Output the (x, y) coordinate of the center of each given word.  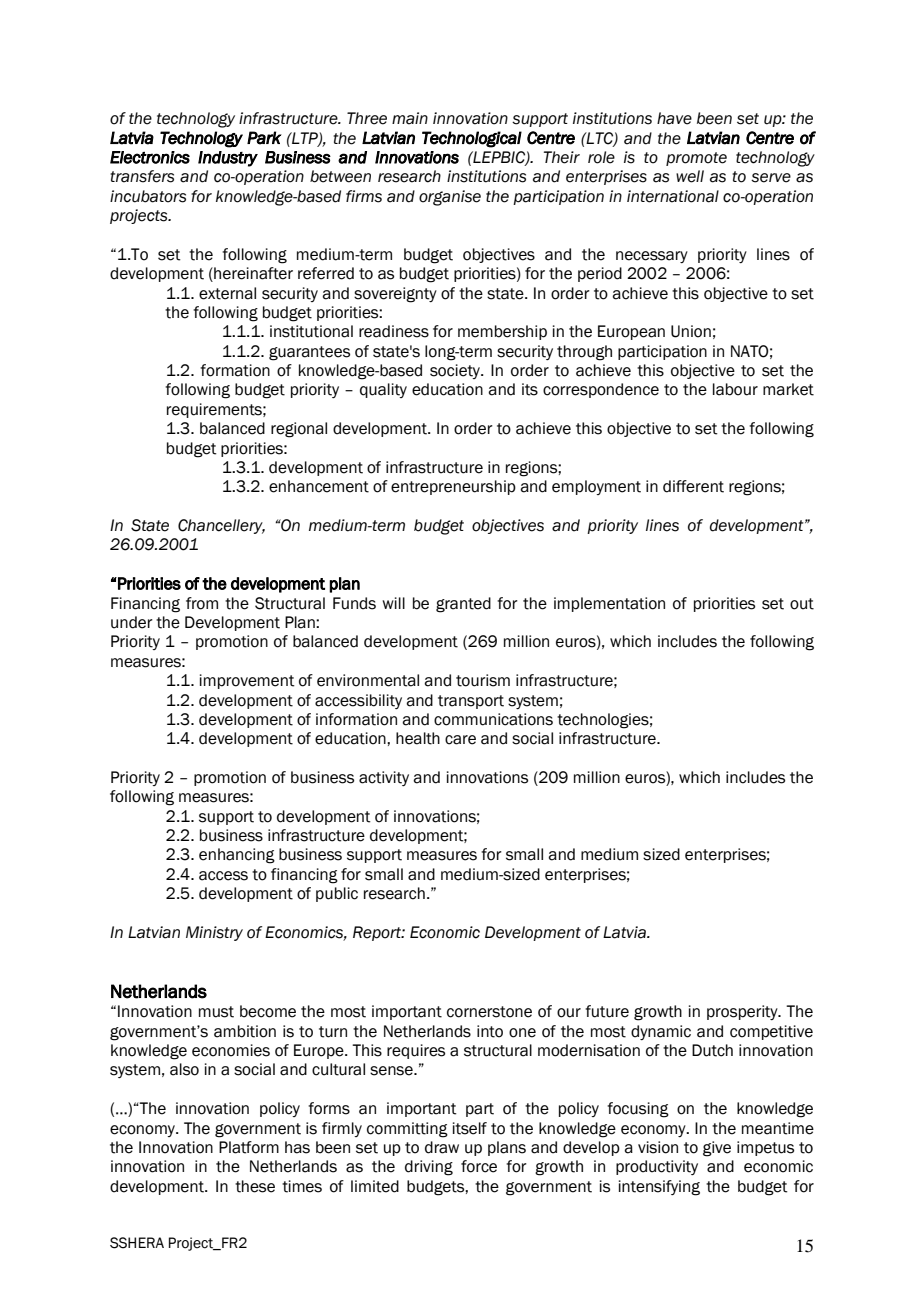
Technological (472, 139)
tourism (483, 680)
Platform (249, 1147)
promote (696, 159)
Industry (228, 159)
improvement (247, 681)
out (802, 604)
